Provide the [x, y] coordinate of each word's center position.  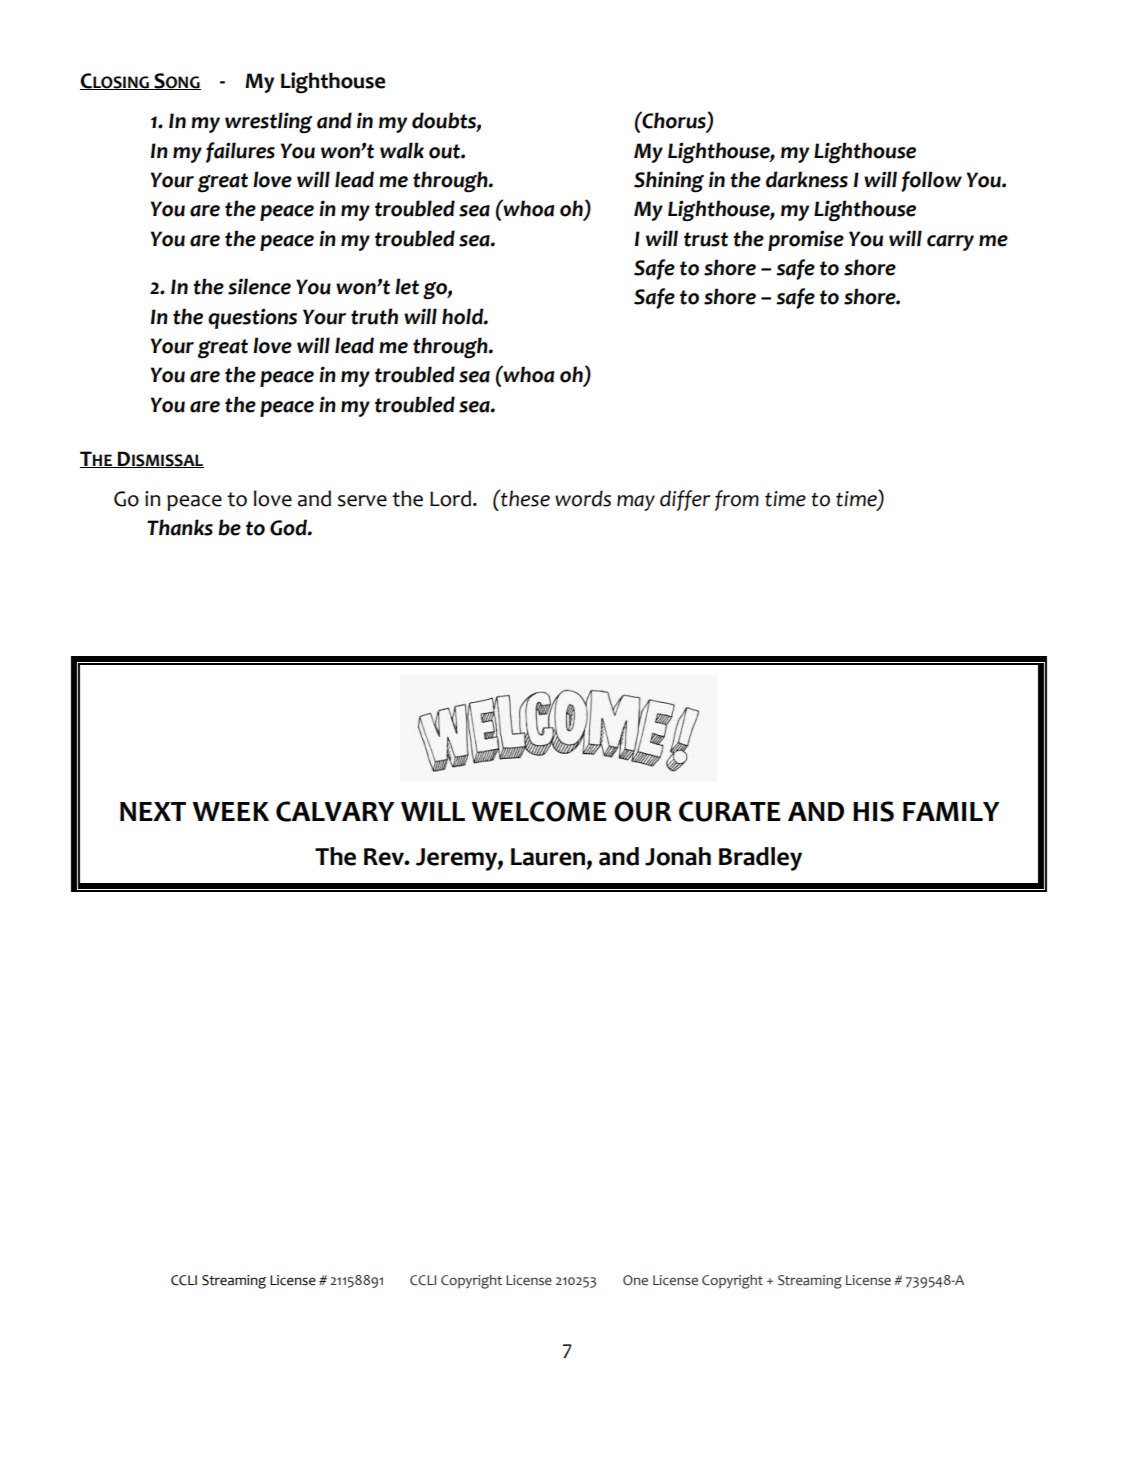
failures [240, 152]
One [635, 1280]
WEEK [230, 811]
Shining [669, 182]
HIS [873, 811]
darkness [807, 179]
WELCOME [539, 811]
